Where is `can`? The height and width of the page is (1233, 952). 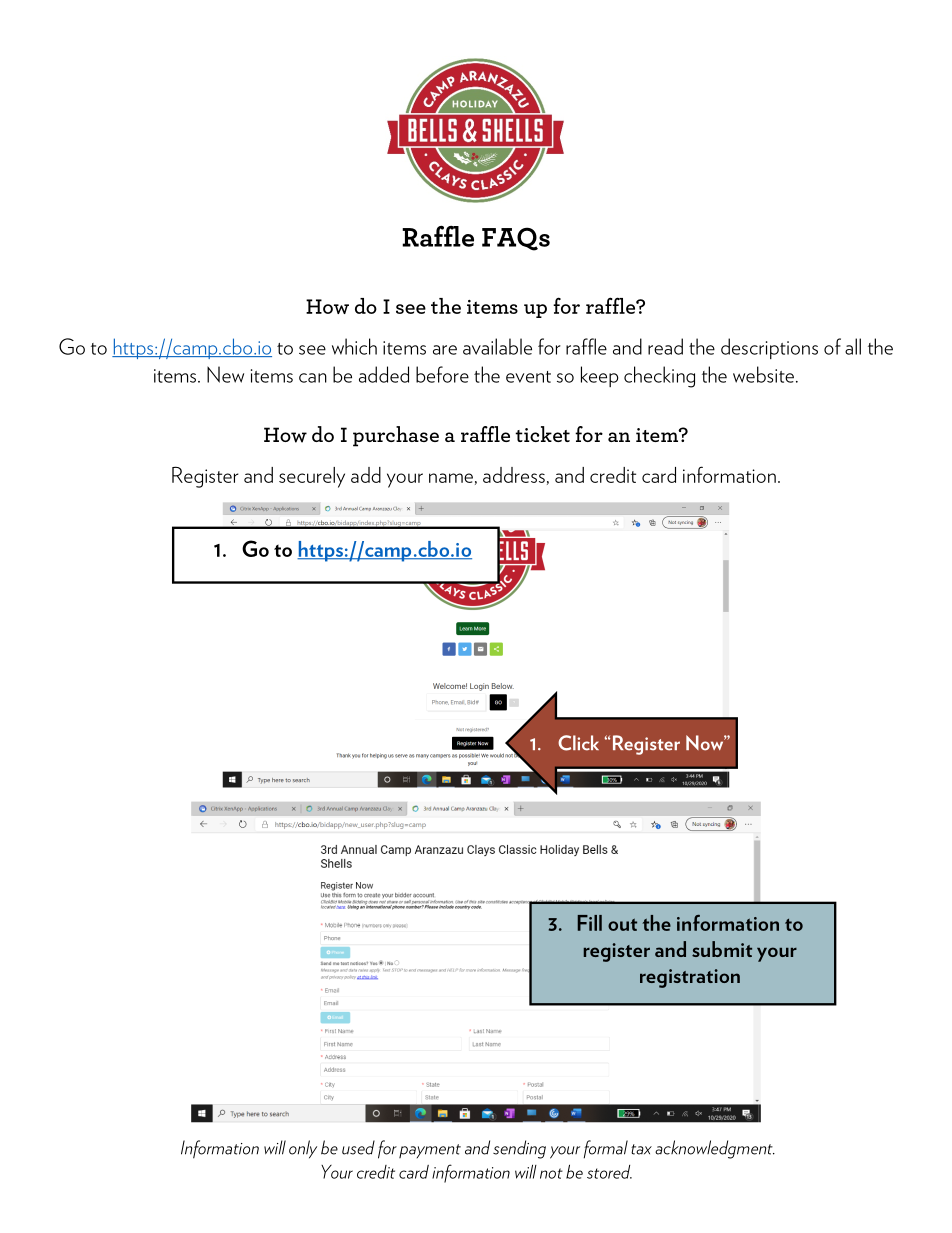
can is located at coordinates (313, 378).
